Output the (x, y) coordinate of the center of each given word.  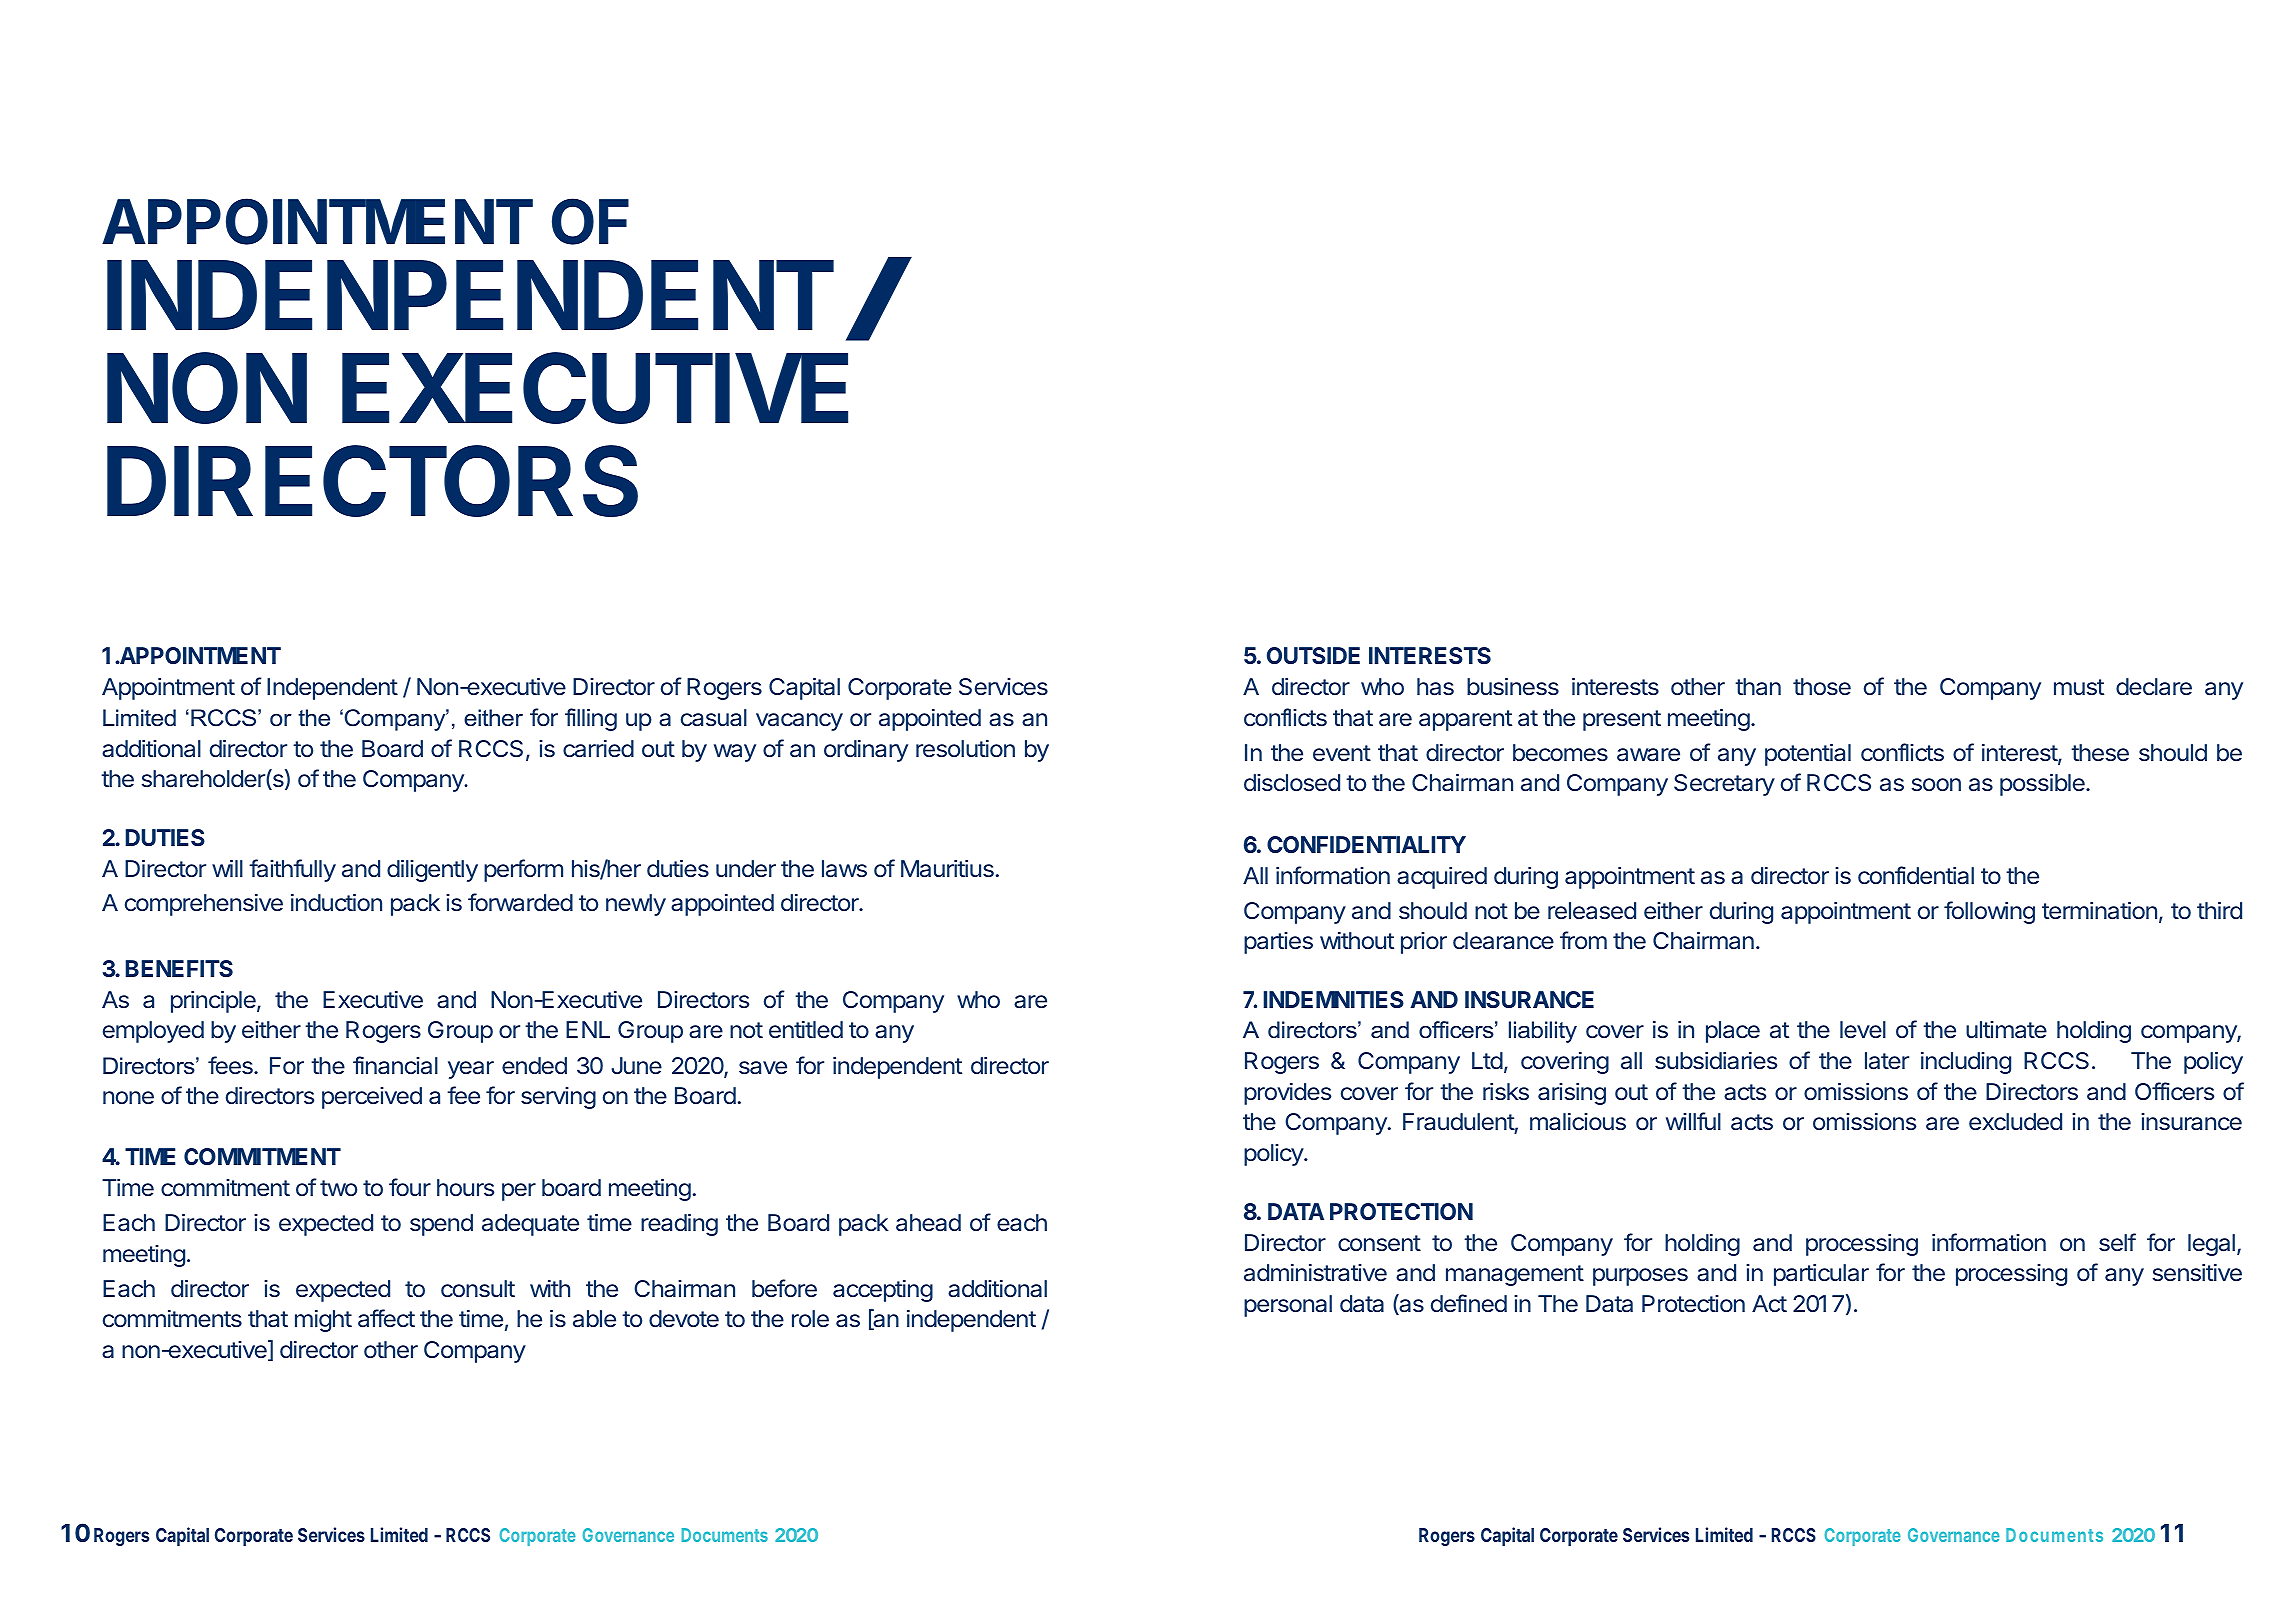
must (2079, 687)
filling (591, 719)
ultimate (2006, 1030)
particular (1821, 1275)
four (410, 1187)
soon (1936, 784)
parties (1278, 943)
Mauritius (947, 869)
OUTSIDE (1313, 655)
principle (214, 1002)
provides (1287, 1094)
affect (386, 1318)
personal (1288, 1306)
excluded (2015, 1121)
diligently (432, 871)
